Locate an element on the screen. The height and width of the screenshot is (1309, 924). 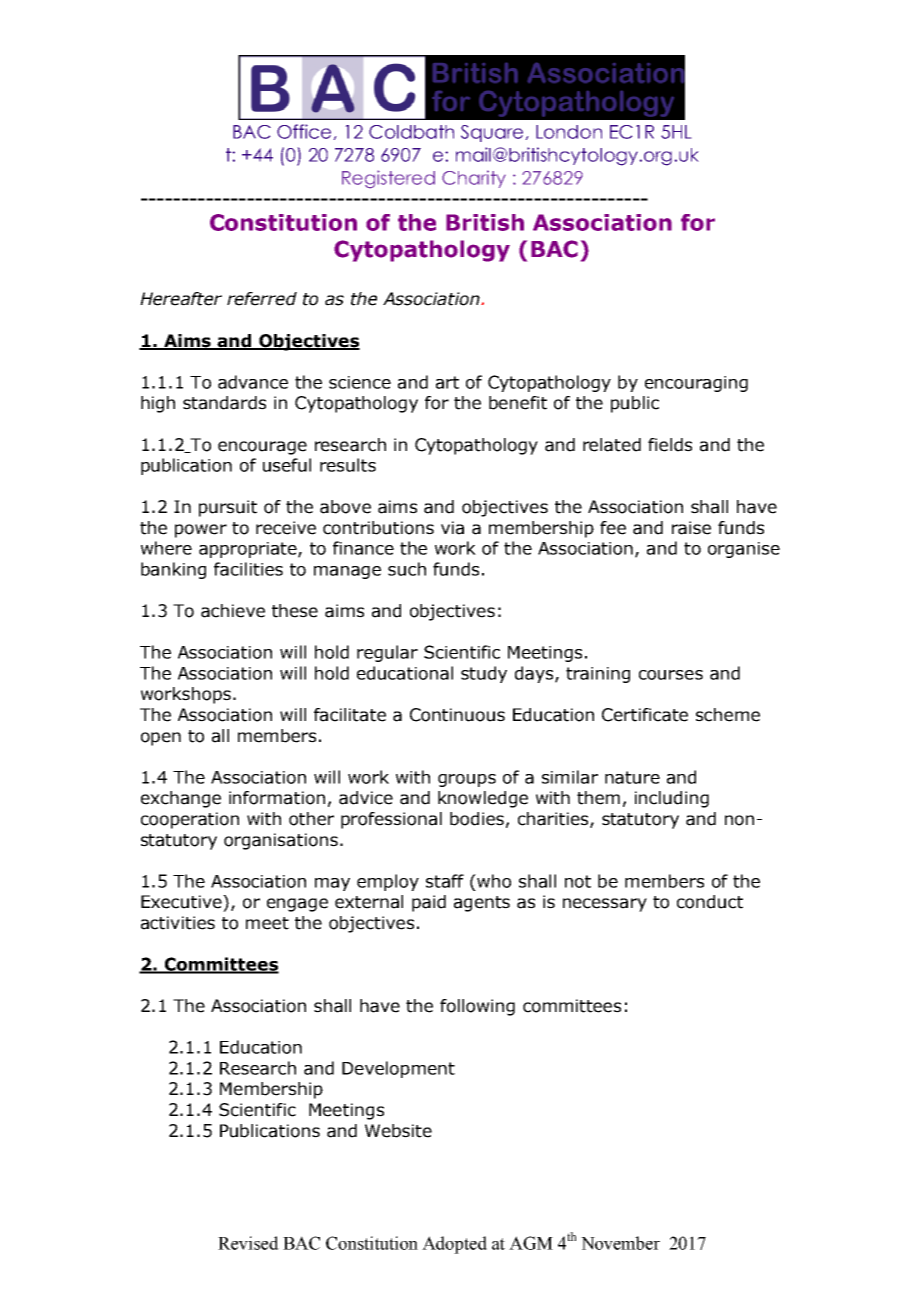
Charity is located at coordinates (474, 179).
